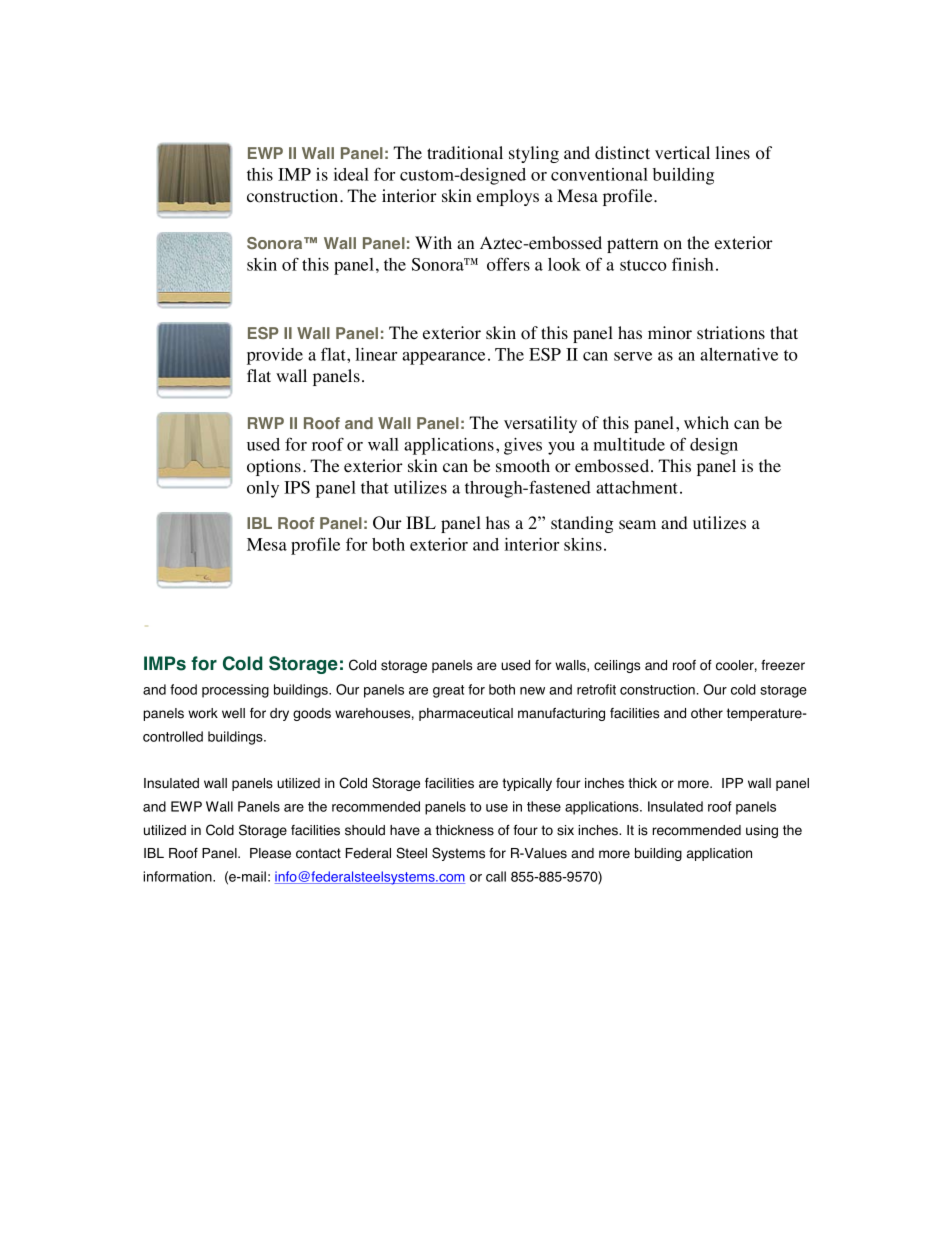 Image resolution: width=952 pixels, height=1233 pixels. What do you see at coordinates (465, 153) in the page?
I see `traditional` at bounding box center [465, 153].
